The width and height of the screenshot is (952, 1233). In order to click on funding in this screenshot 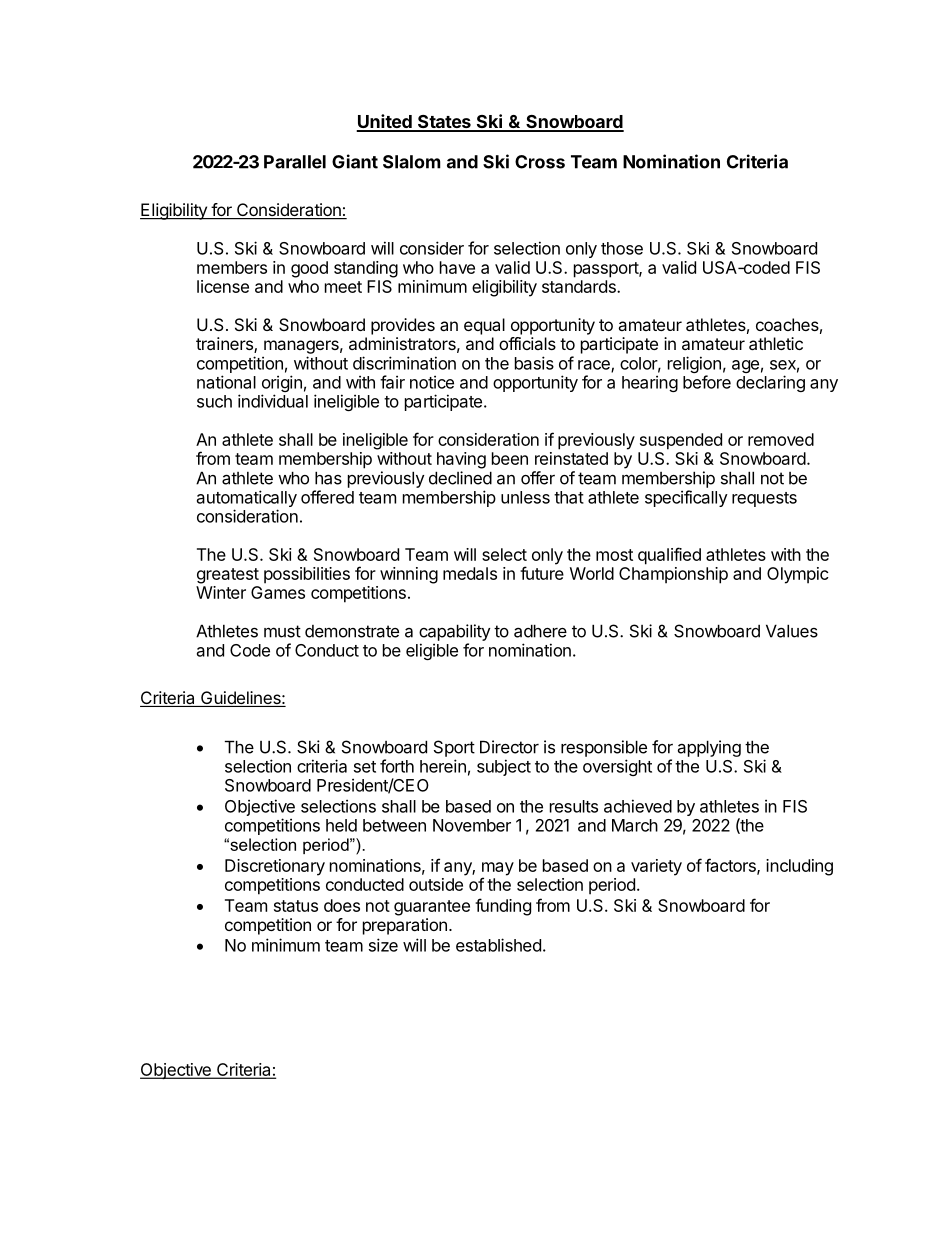, I will do `click(503, 907)`.
